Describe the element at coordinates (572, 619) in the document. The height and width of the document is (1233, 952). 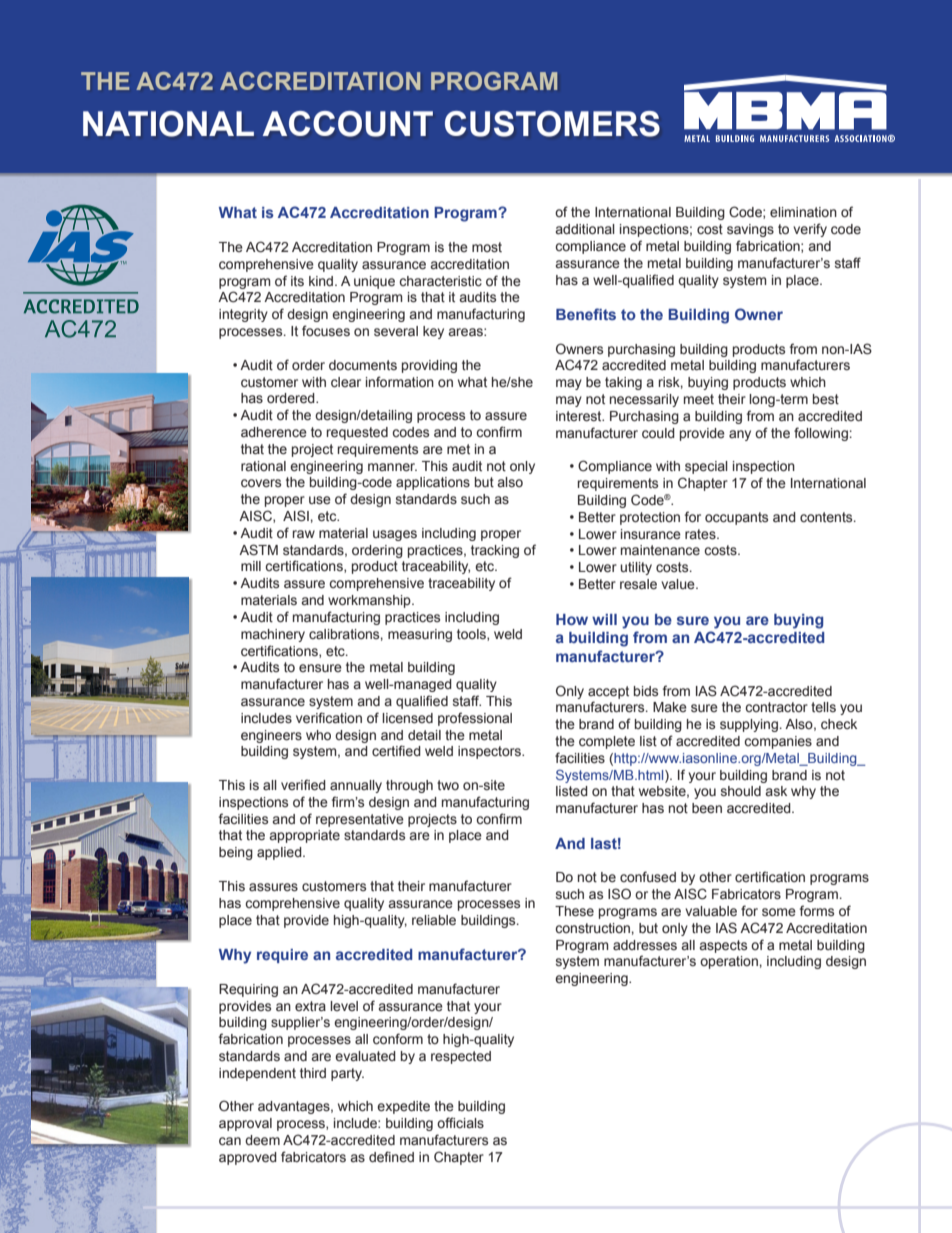
I see `How` at that location.
